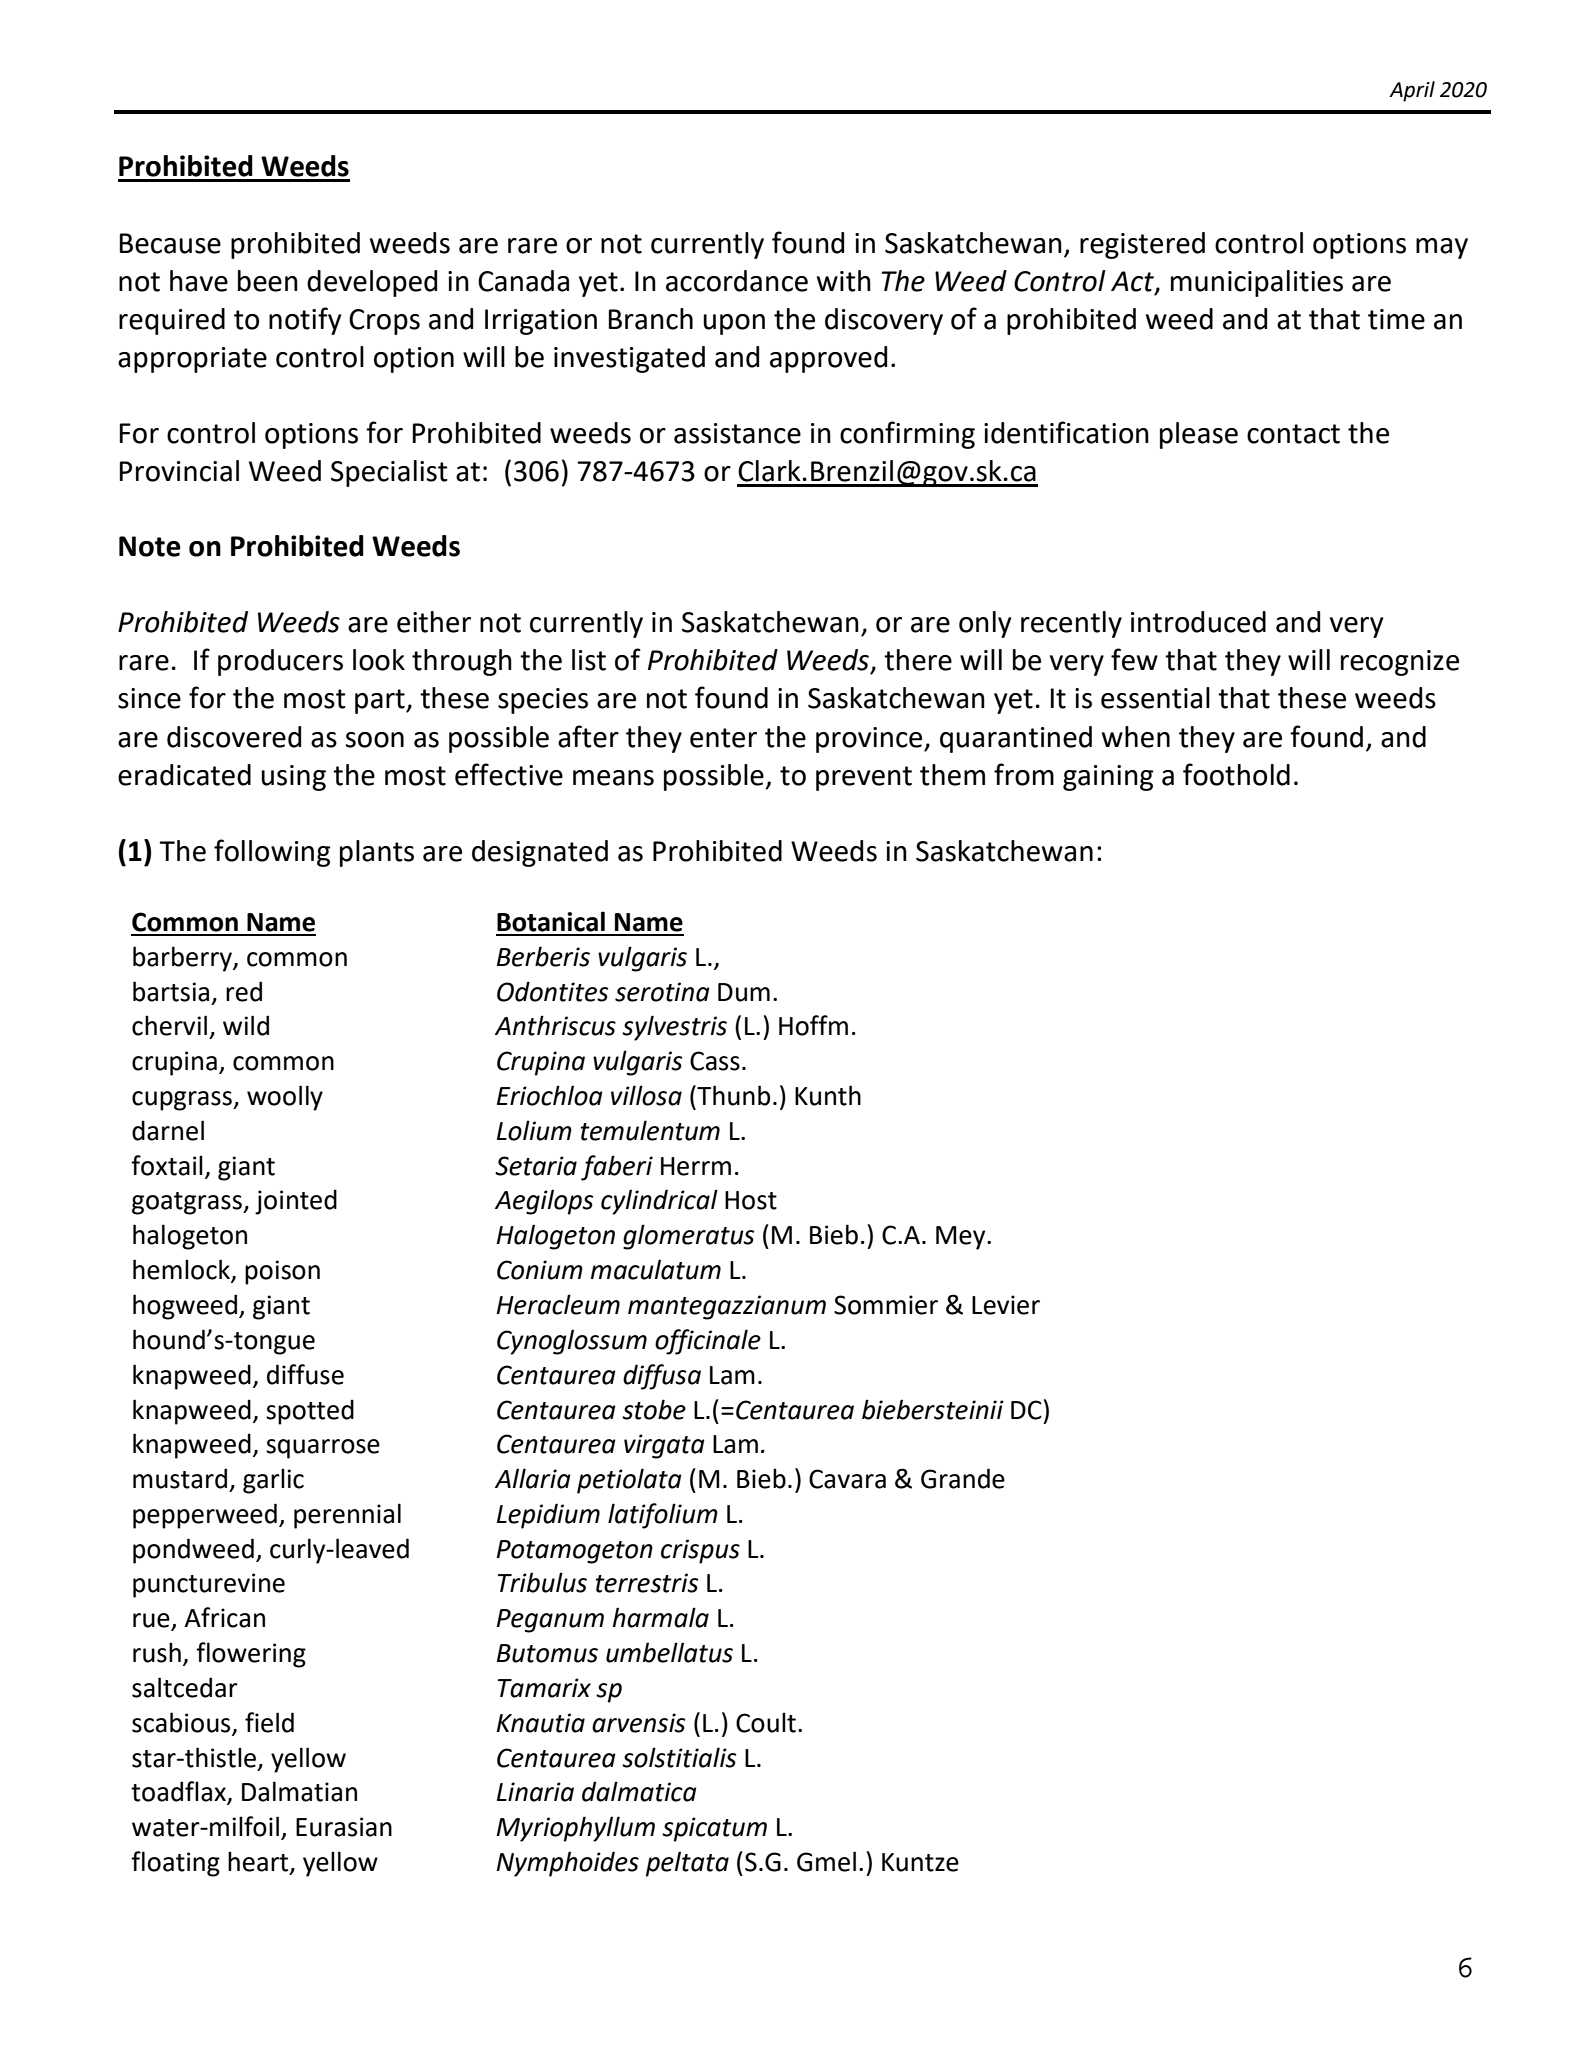 The width and height of the screenshot is (1587, 2054). I want to click on April, so click(1412, 91).
